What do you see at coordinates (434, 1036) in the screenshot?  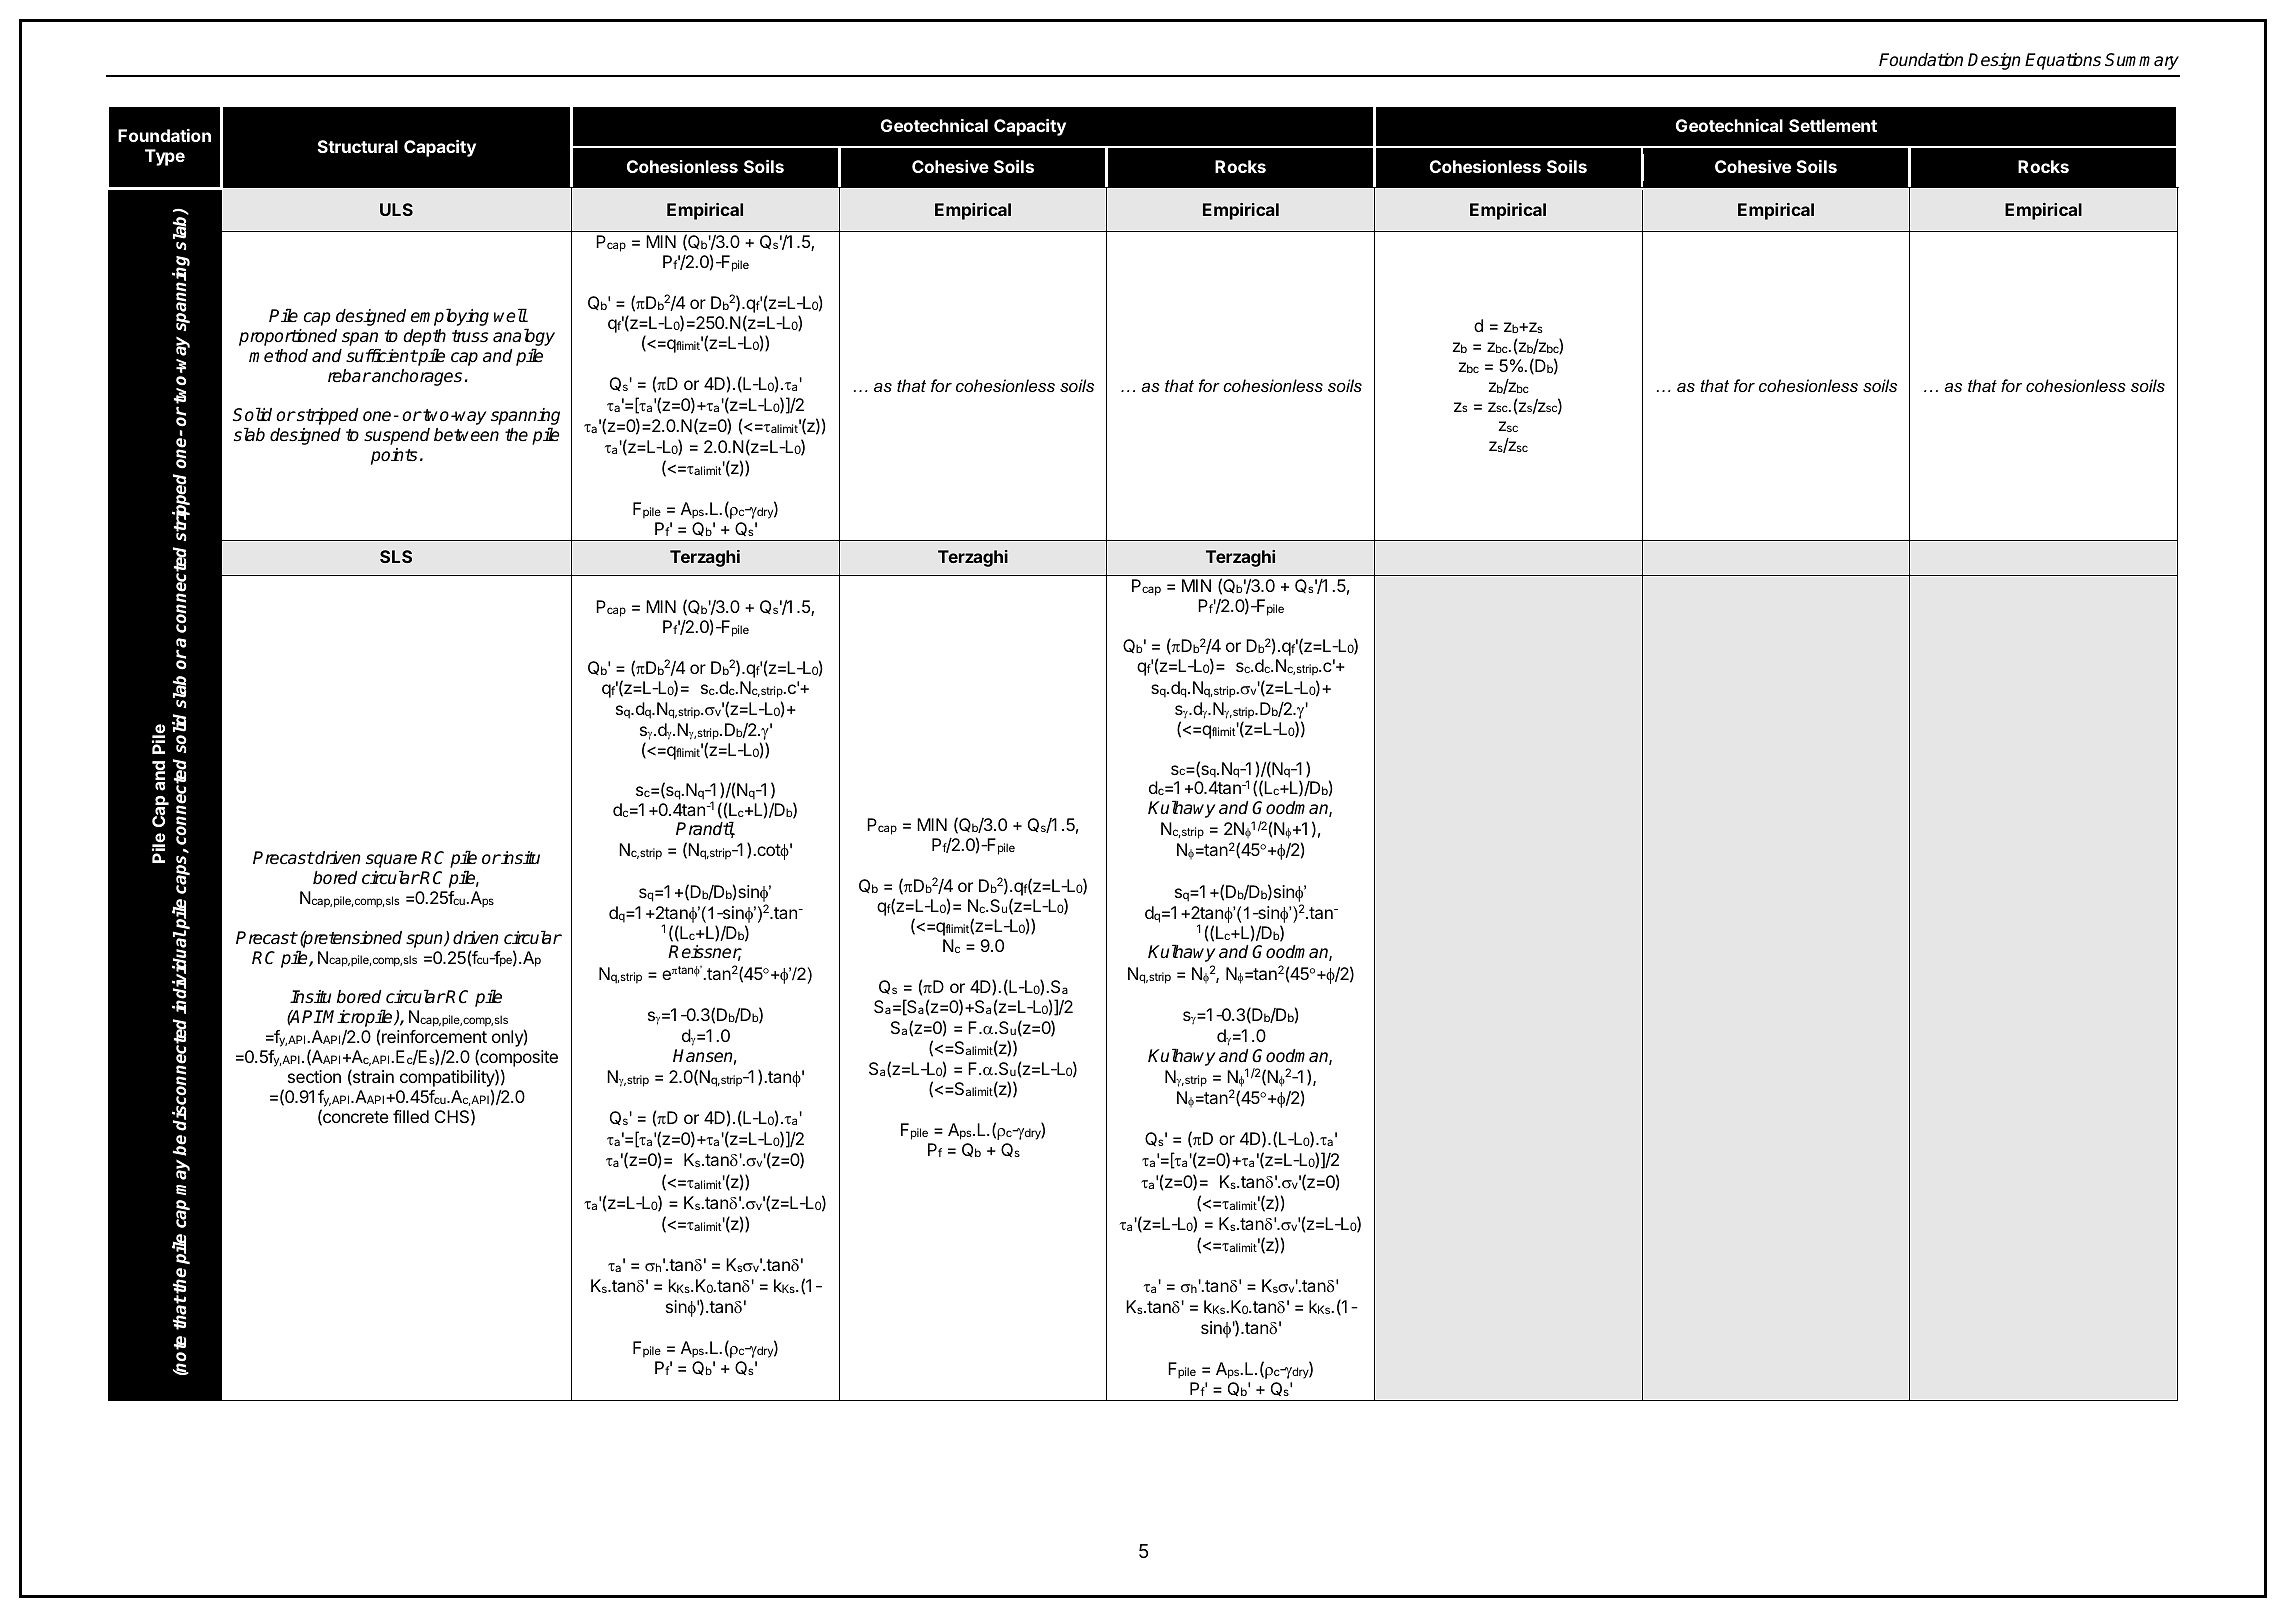 I see `reinforcement` at bounding box center [434, 1036].
